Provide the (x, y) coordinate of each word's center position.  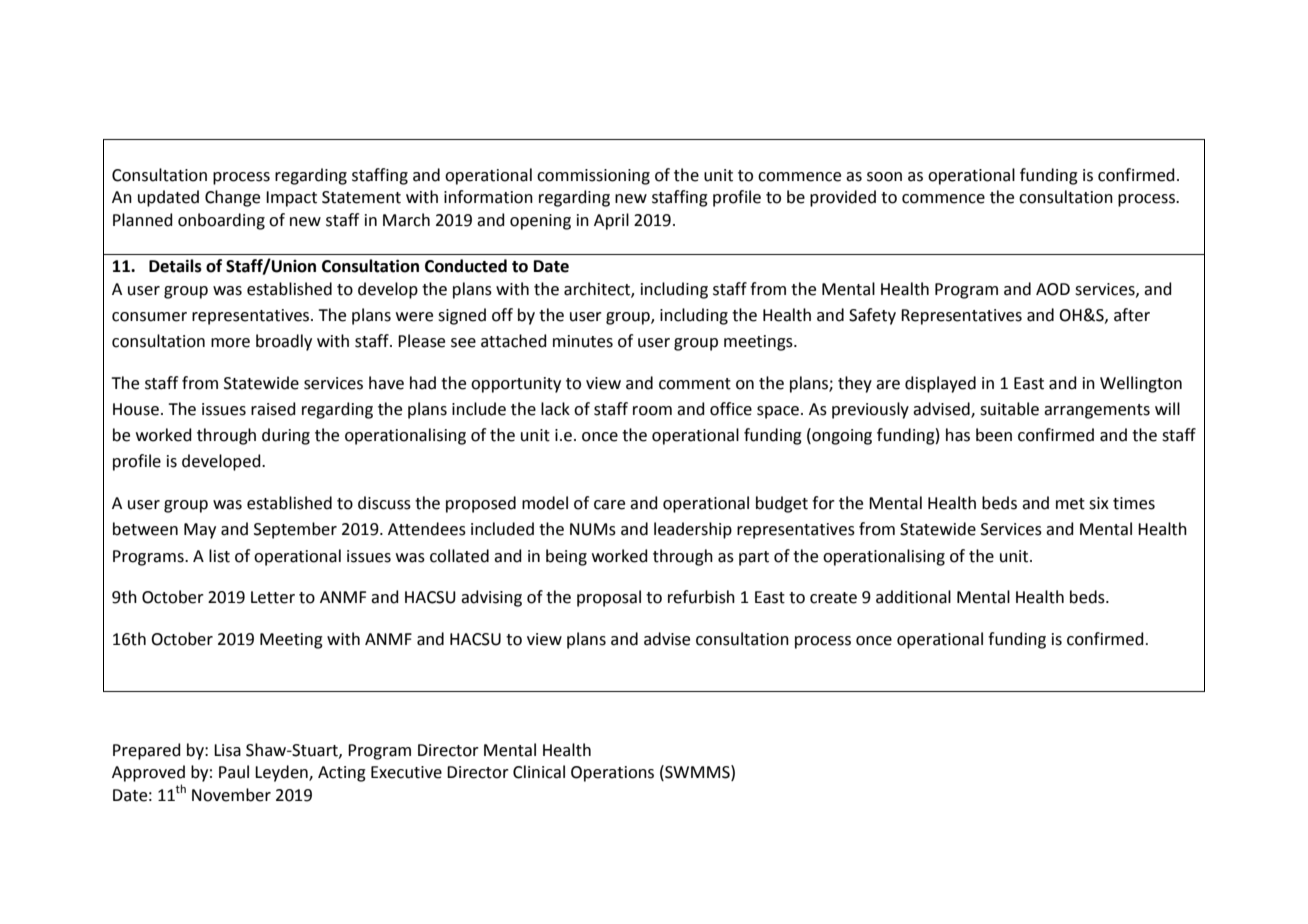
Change (232, 198)
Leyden (282, 773)
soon (884, 177)
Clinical (539, 772)
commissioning (593, 177)
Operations (612, 774)
